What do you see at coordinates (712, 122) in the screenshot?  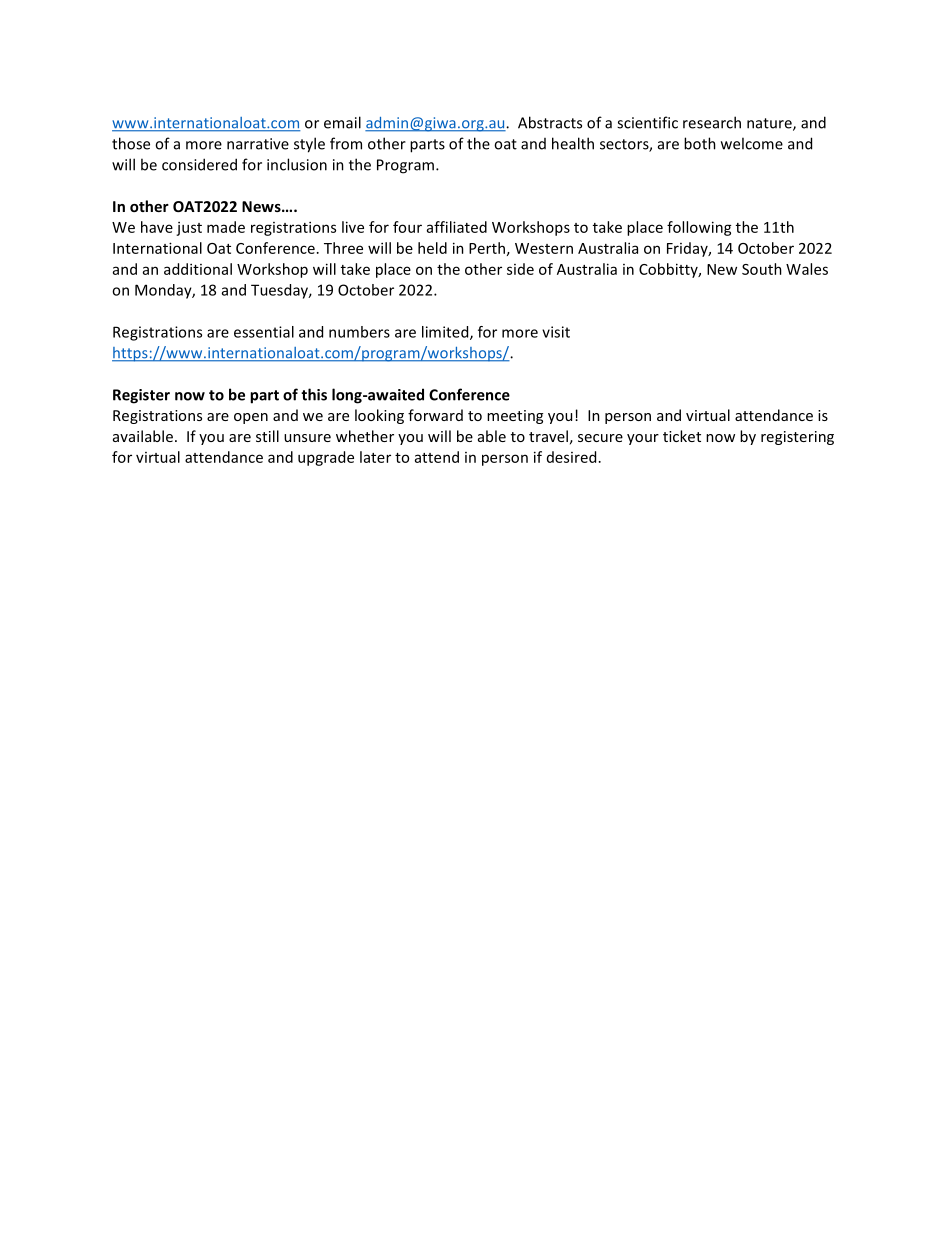 I see `research` at bounding box center [712, 122].
